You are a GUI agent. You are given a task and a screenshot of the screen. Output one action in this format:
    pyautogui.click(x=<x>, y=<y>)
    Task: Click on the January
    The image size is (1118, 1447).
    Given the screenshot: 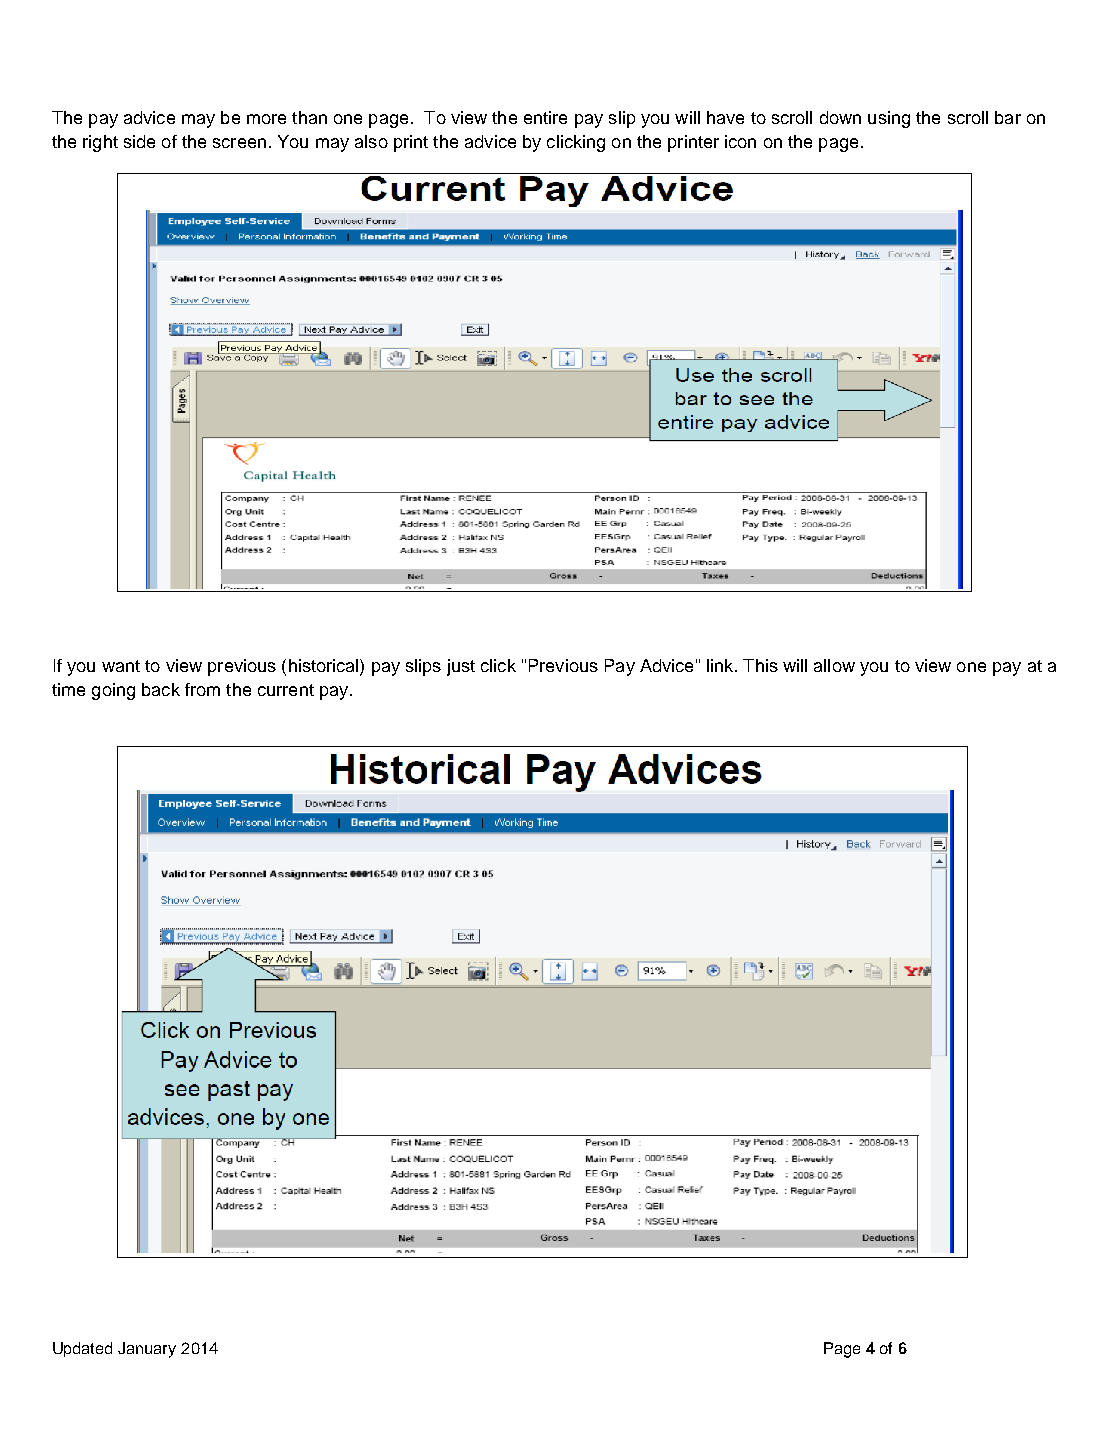 What is the action you would take?
    pyautogui.click(x=147, y=1350)
